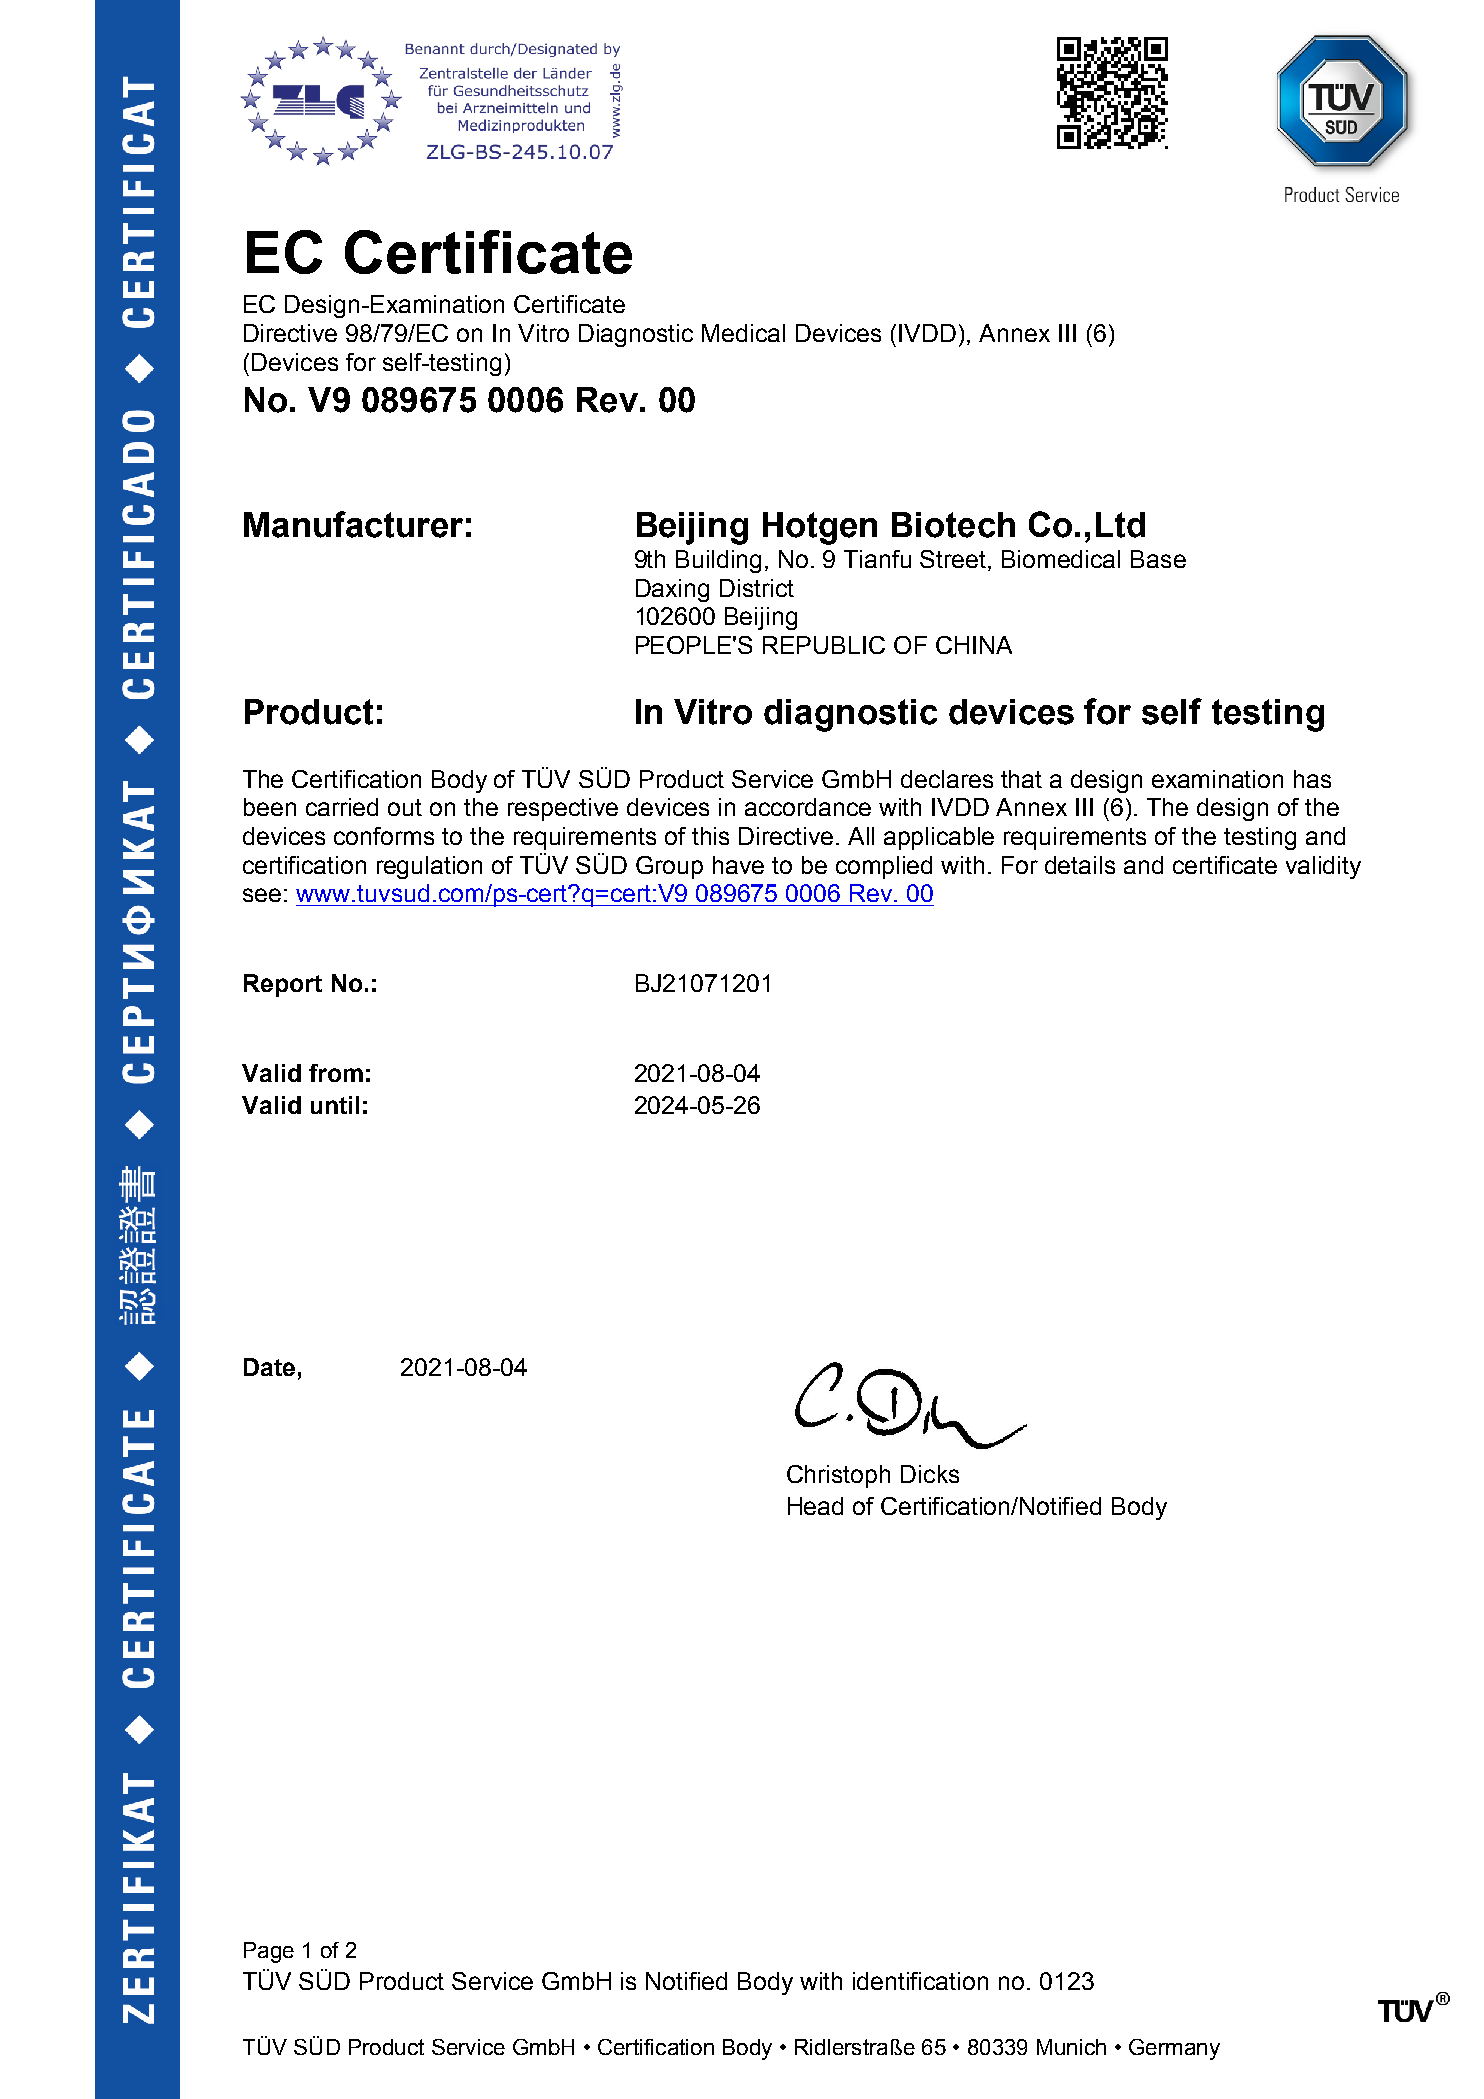  What do you see at coordinates (269, 1952) in the page?
I see `Page` at bounding box center [269, 1952].
